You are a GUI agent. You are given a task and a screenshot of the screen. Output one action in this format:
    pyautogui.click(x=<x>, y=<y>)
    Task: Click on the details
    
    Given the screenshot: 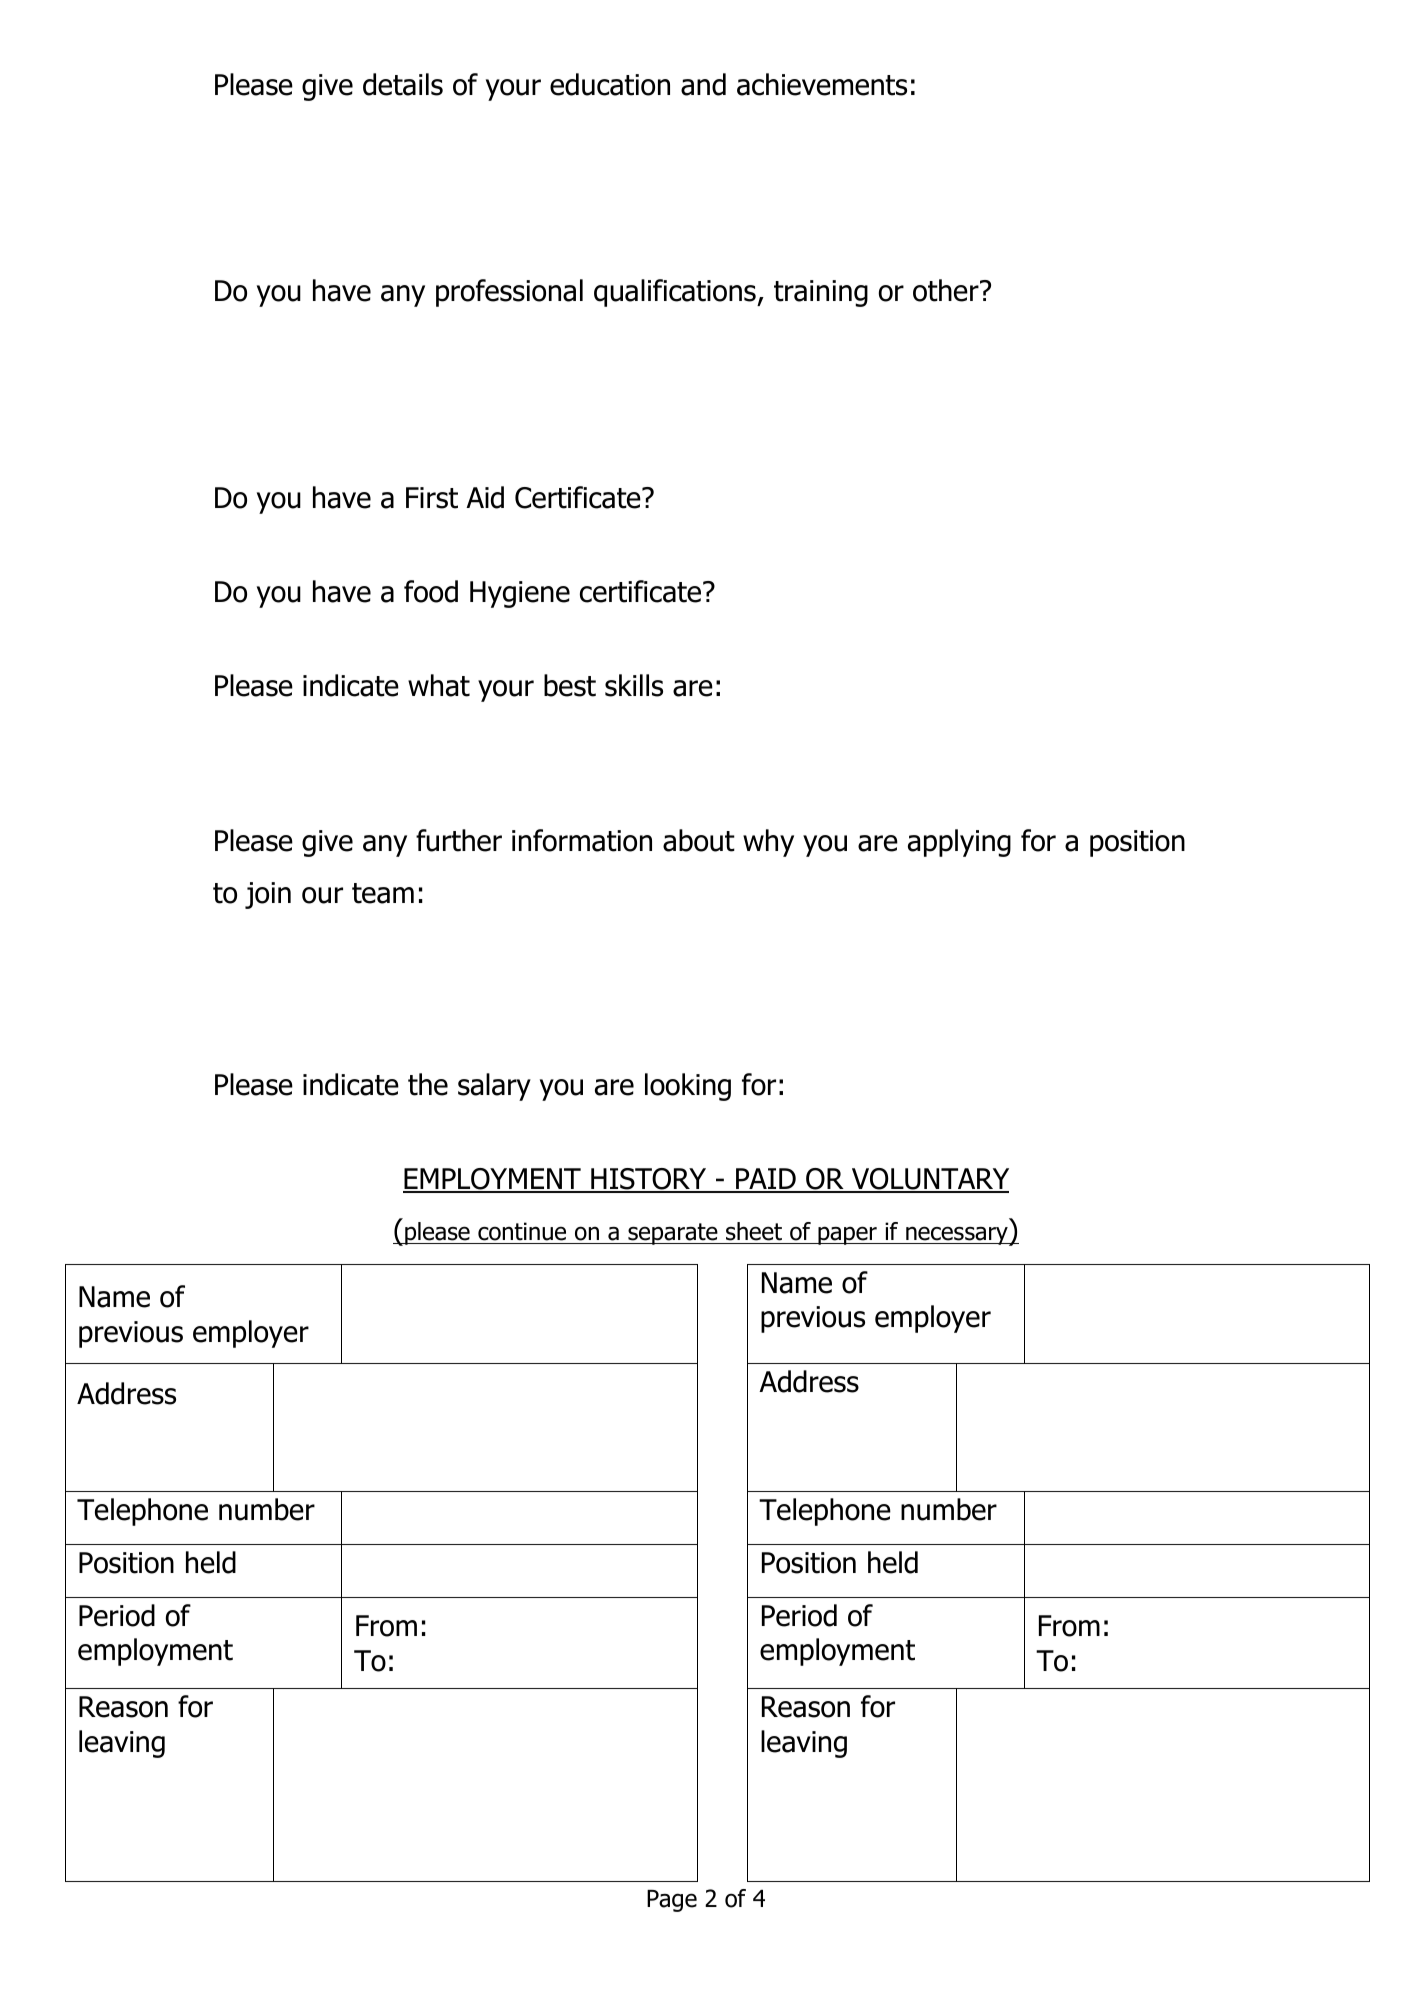 What is the action you would take?
    pyautogui.click(x=403, y=84)
